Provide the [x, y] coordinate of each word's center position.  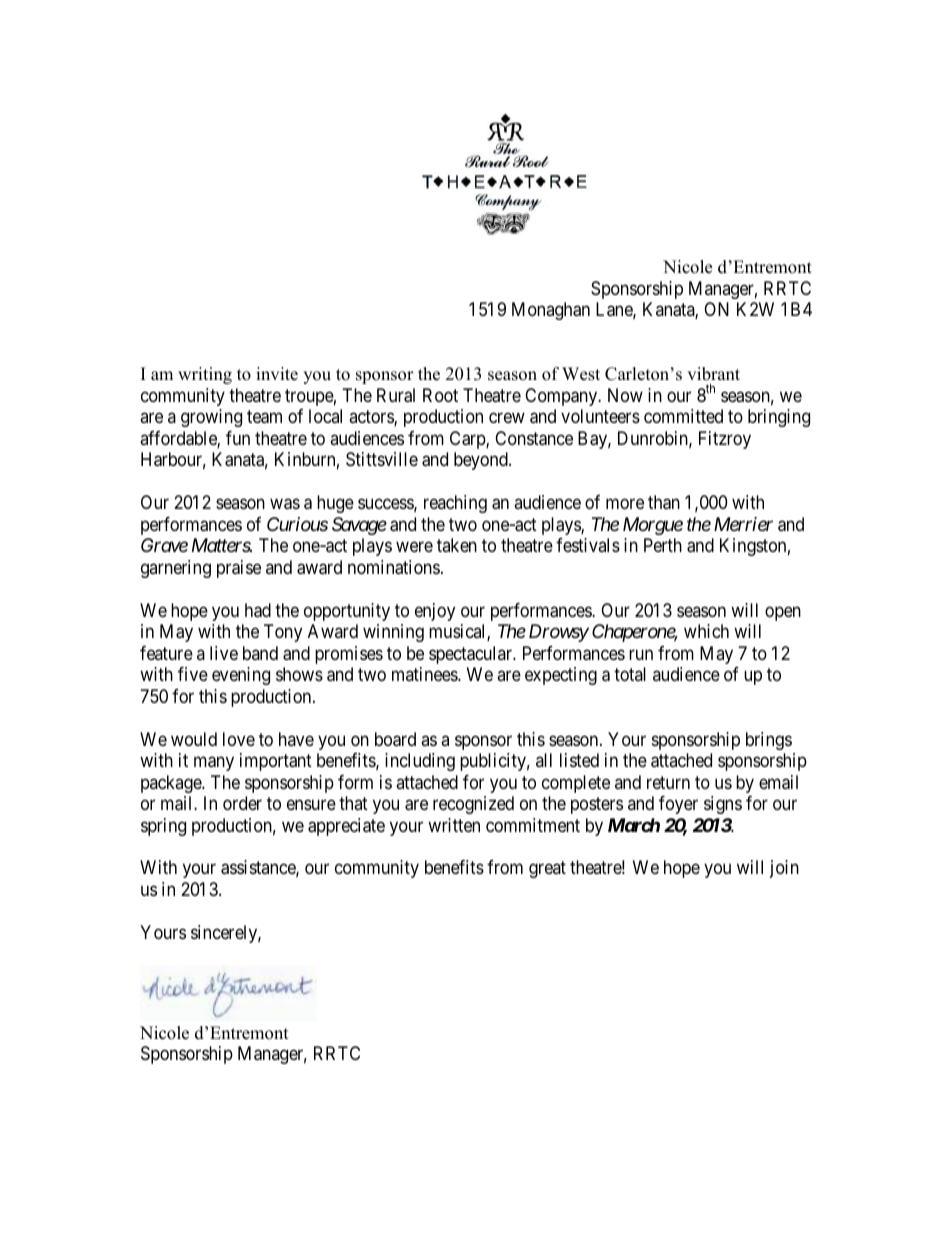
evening [241, 676]
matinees [425, 674]
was [285, 504]
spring [163, 827]
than [664, 502]
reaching [455, 504]
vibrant [713, 374]
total [630, 674]
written [454, 825]
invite [277, 374]
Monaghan [551, 311]
